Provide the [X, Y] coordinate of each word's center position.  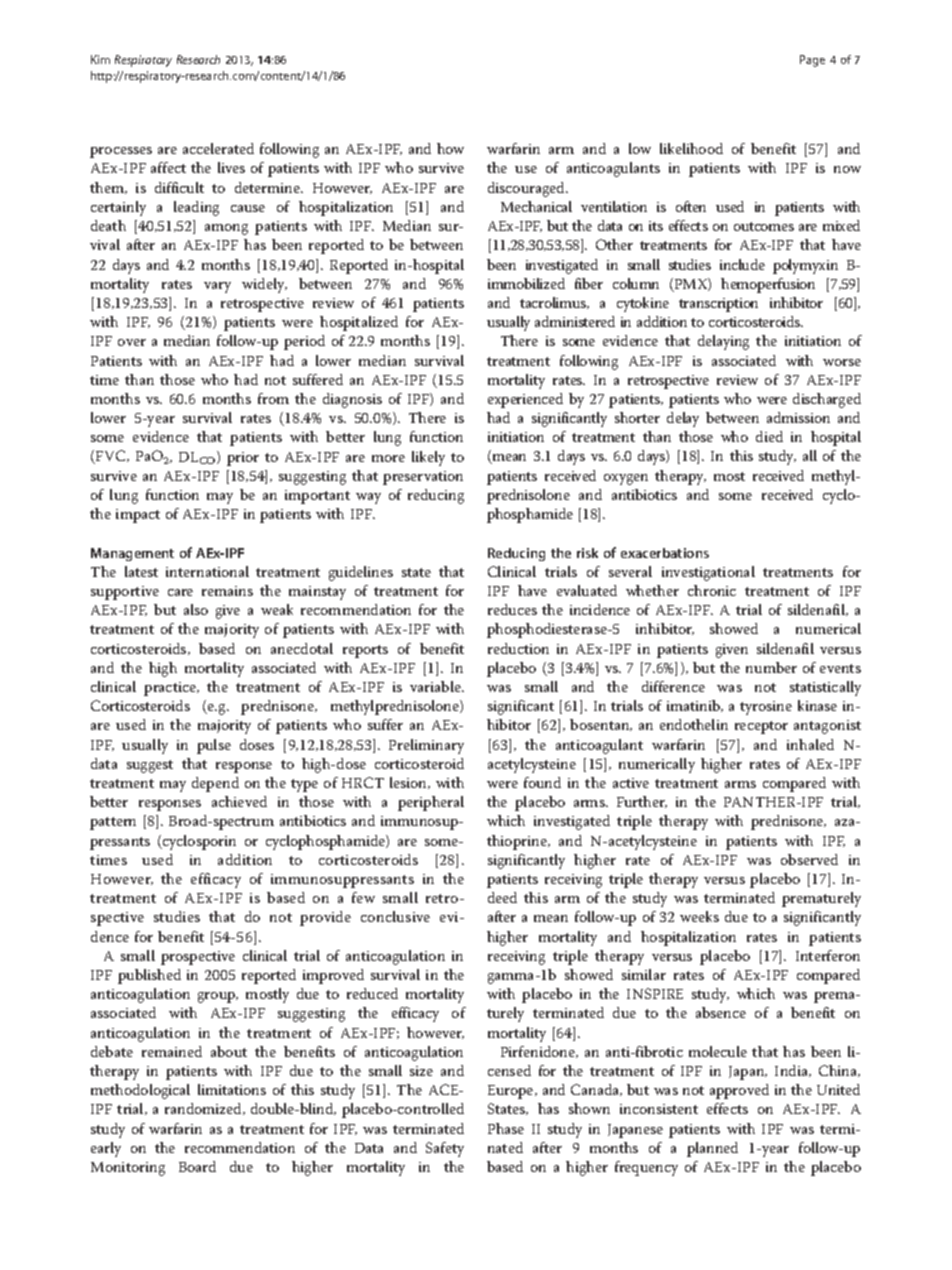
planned [712, 1149]
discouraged [528, 189]
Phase [506, 1128]
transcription [718, 305]
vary [217, 287]
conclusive [395, 916]
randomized [205, 1109]
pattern [113, 823]
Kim [100, 59]
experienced [525, 400]
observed [809, 859]
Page [812, 61]
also [196, 609]
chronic [712, 590]
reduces [512, 609]
